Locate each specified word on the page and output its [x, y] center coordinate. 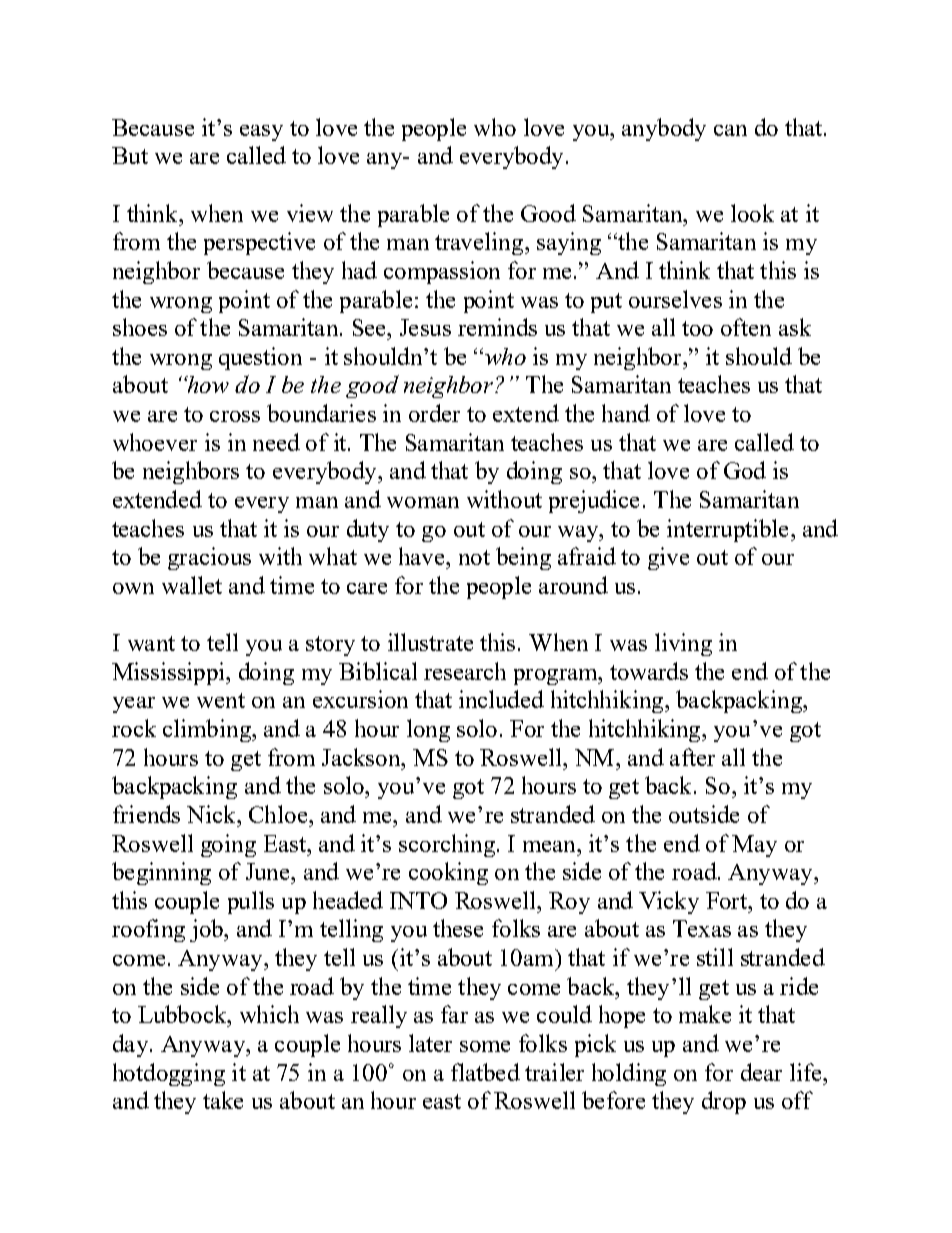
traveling [480, 243]
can [730, 130]
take [223, 1100]
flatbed [485, 1072]
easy [261, 133]
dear [761, 1072]
